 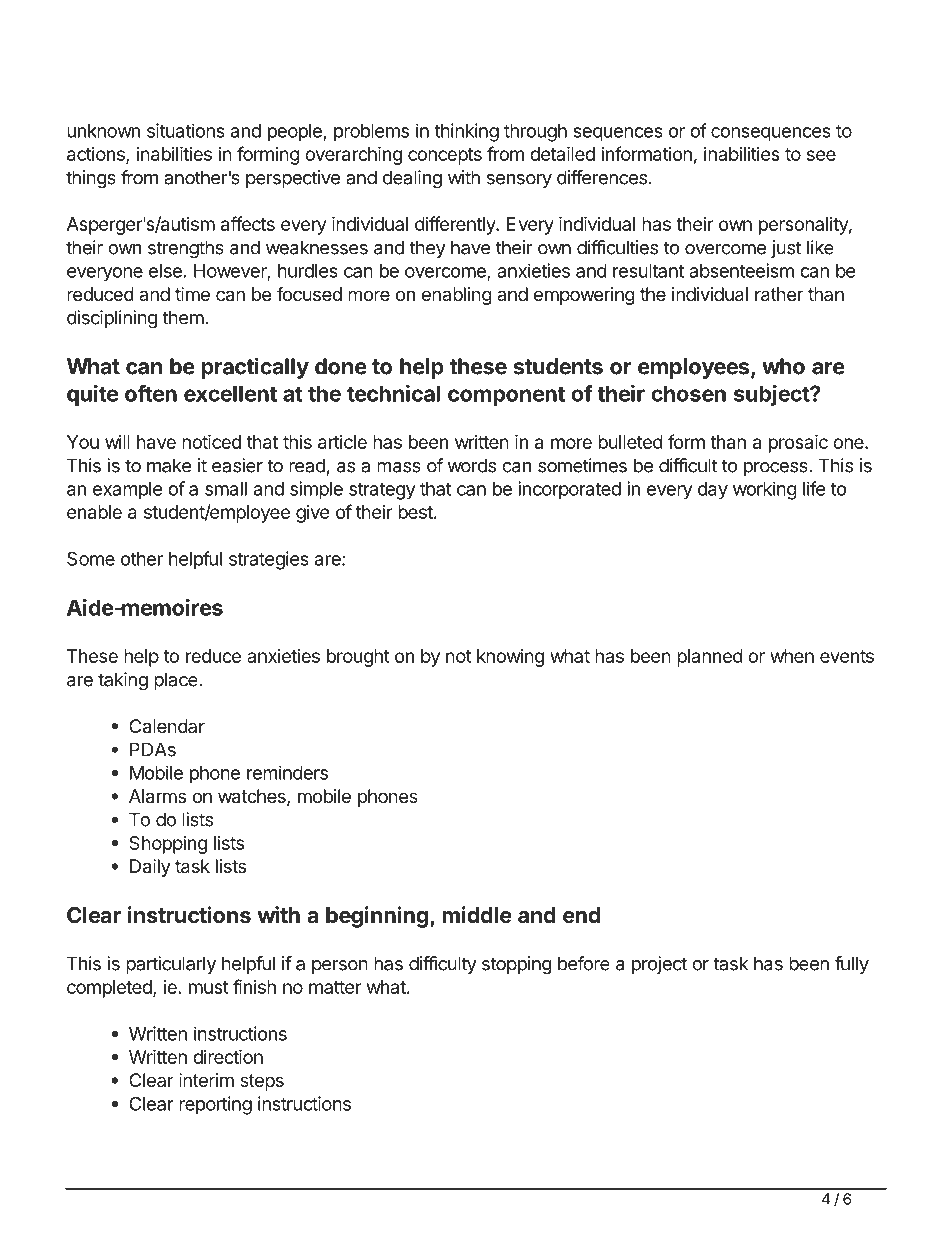 What do you see at coordinates (471, 465) in the screenshot?
I see `words` at bounding box center [471, 465].
